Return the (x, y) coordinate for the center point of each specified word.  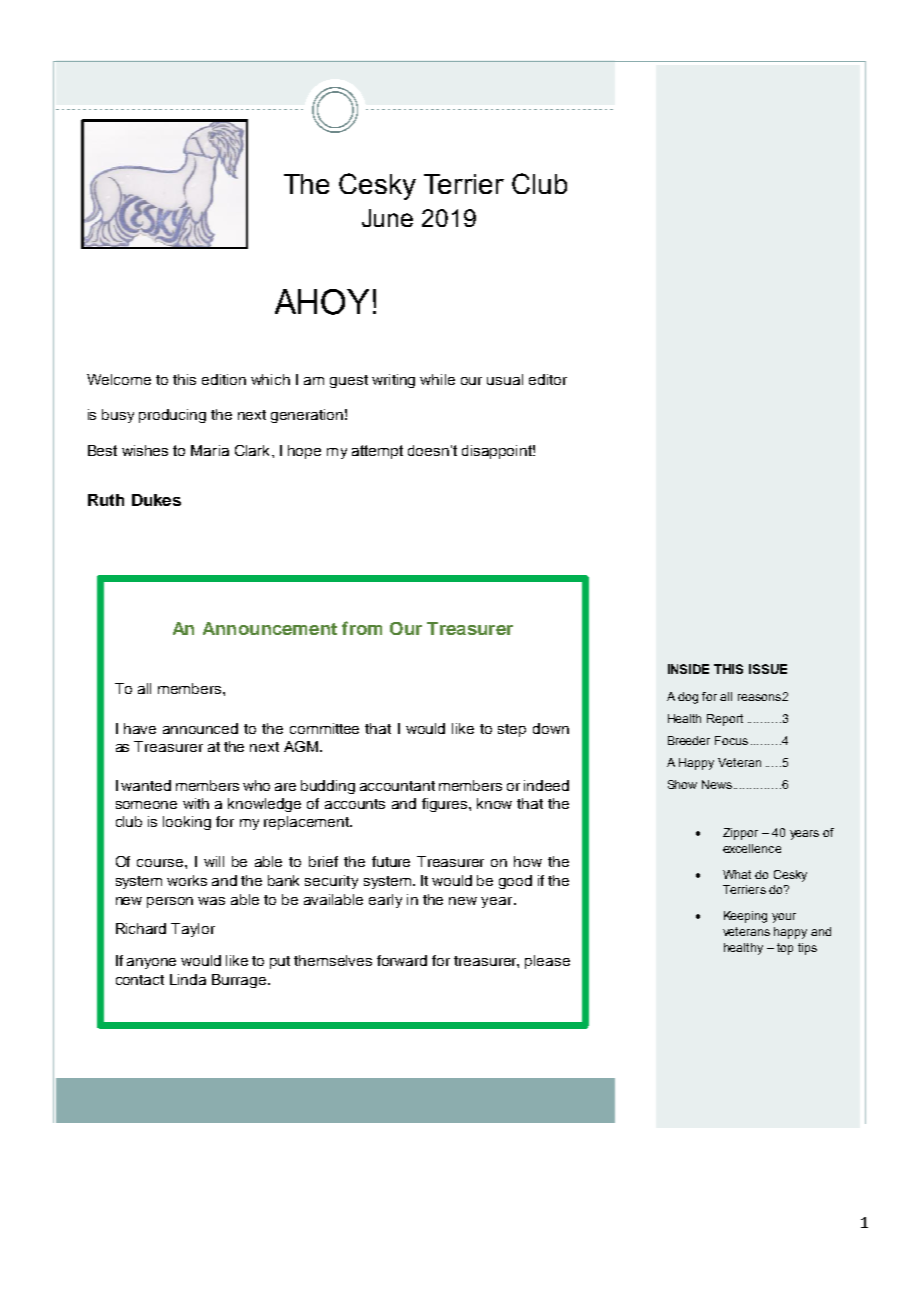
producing (172, 416)
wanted (146, 785)
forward (402, 960)
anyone (151, 963)
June (387, 218)
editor (548, 379)
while (437, 379)
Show (682, 784)
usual (505, 379)
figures (446, 805)
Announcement (270, 628)
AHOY (322, 302)
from (362, 628)
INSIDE (688, 669)
